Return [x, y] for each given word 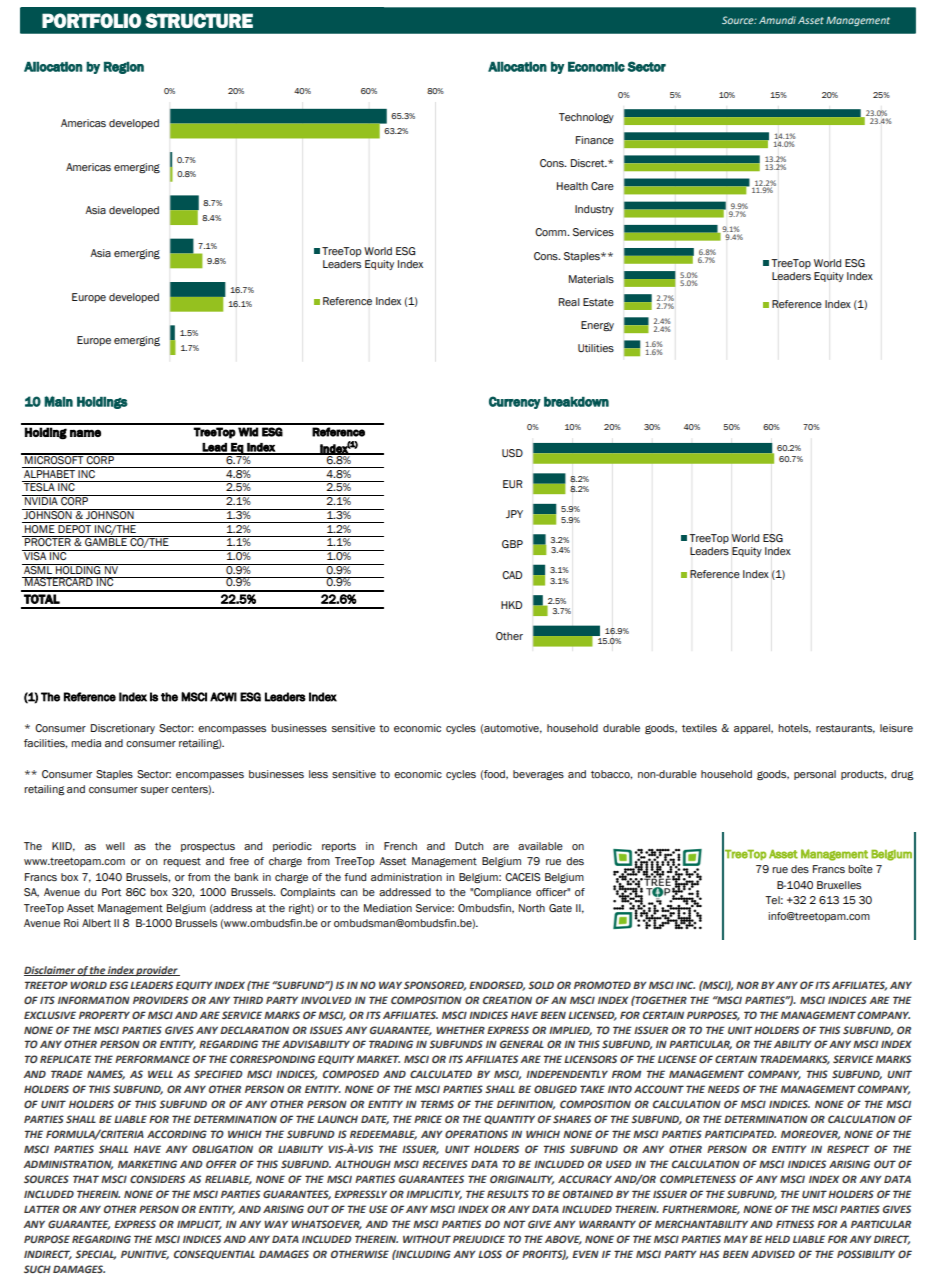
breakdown [576, 402]
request [182, 862]
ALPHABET [49, 472]
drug [902, 775]
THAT [86, 1179]
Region [124, 68]
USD [512, 453]
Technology [586, 118]
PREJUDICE [479, 1239]
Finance [595, 140]
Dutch [469, 846]
